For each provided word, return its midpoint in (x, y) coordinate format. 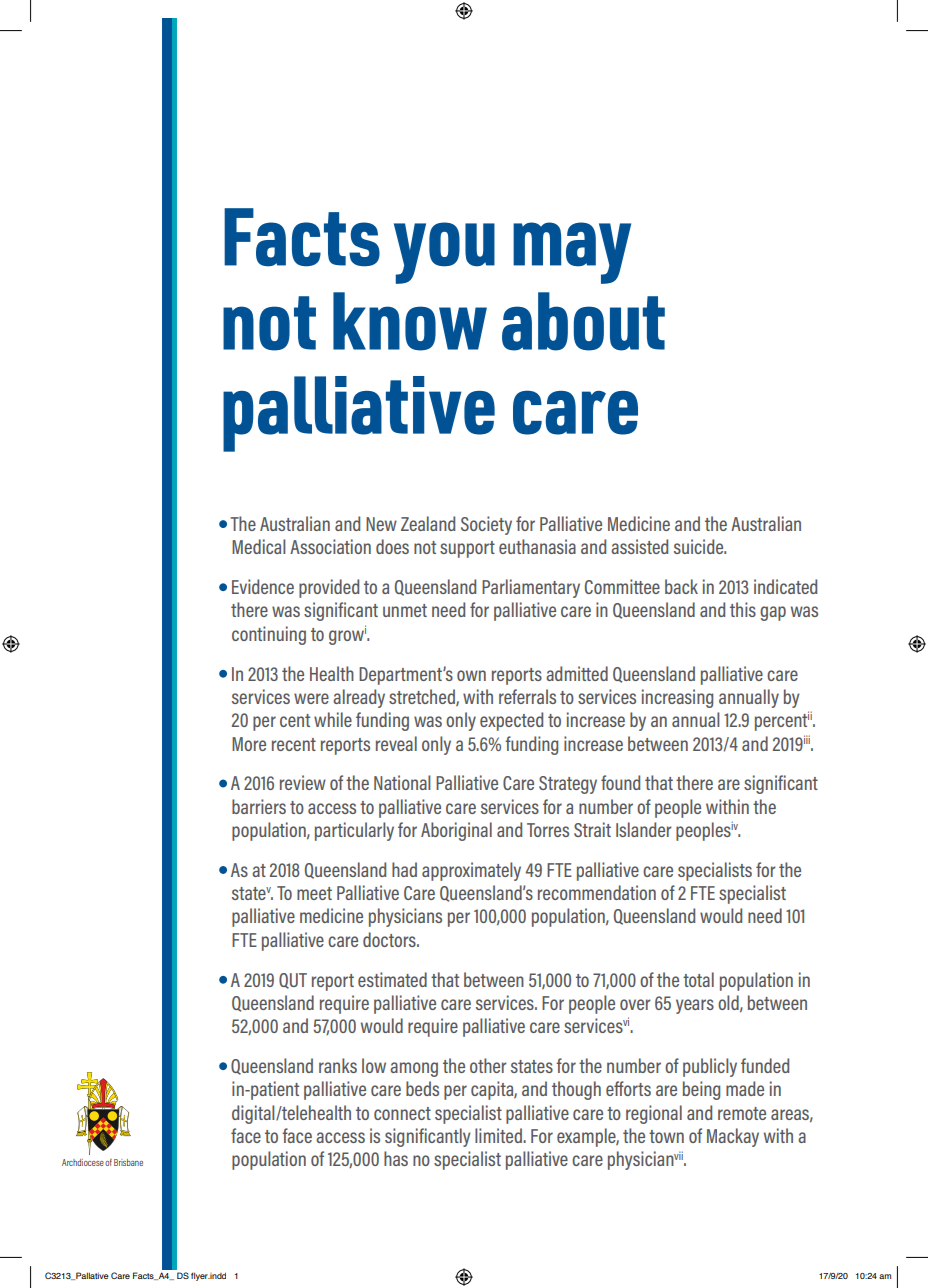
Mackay (733, 1137)
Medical (258, 546)
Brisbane (128, 1162)
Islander (644, 829)
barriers (259, 806)
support (467, 549)
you (444, 253)
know (410, 321)
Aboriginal (456, 831)
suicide (700, 546)
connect (402, 1113)
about (583, 321)
